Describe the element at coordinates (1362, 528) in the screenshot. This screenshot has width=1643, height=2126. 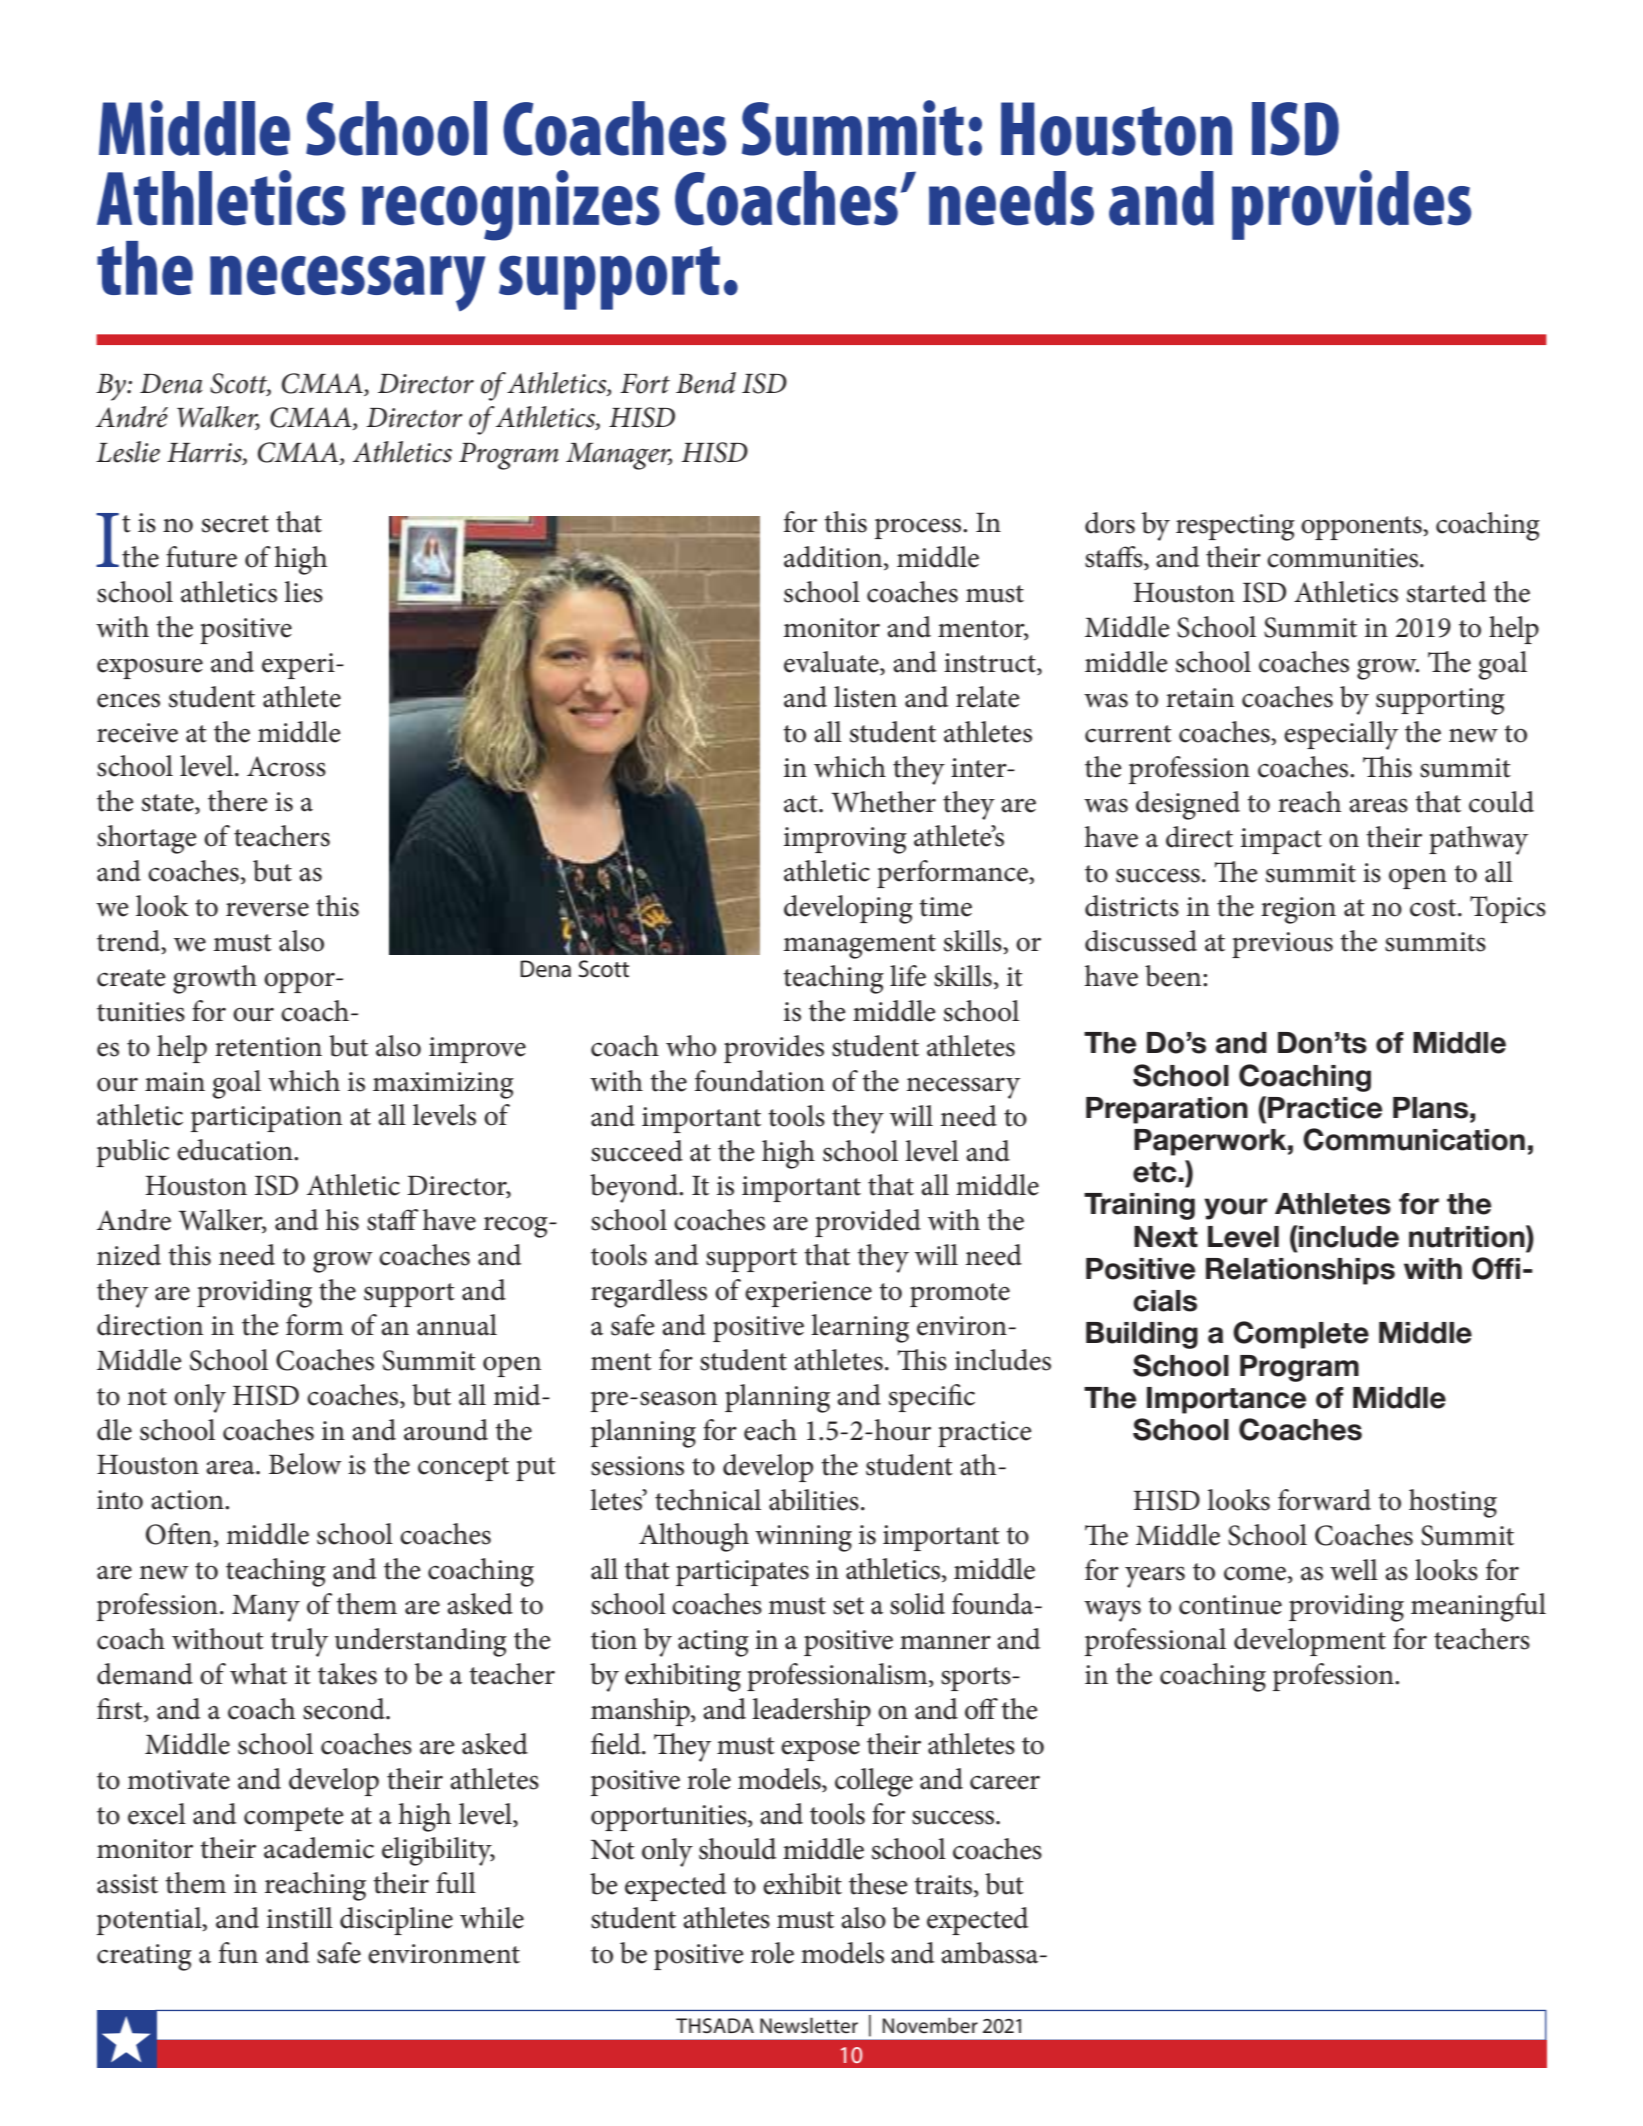
I see `opponents` at that location.
